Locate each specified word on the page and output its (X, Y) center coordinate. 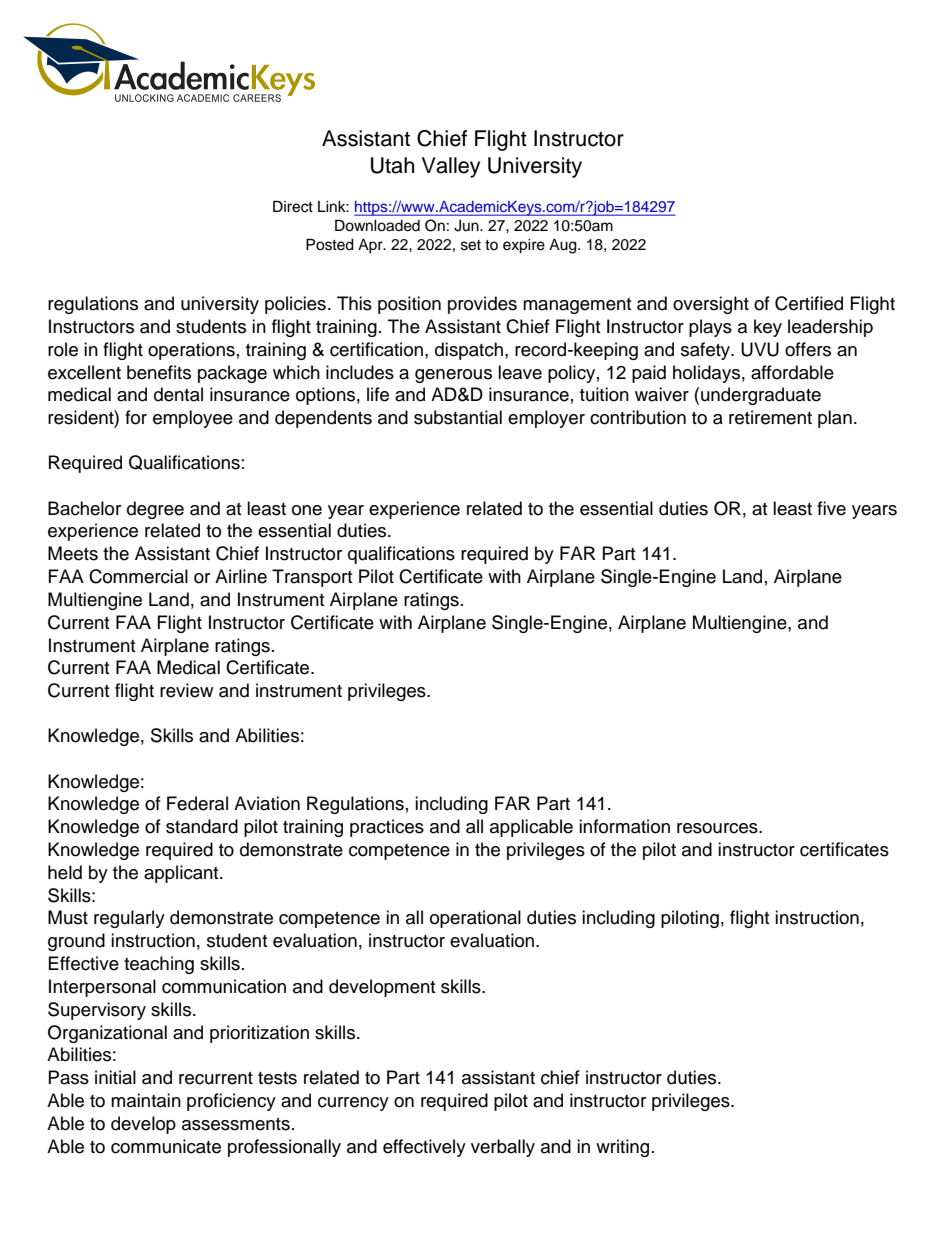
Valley (451, 167)
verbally (503, 1148)
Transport (312, 578)
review (186, 690)
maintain (146, 1100)
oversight (711, 305)
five (831, 508)
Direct (293, 206)
